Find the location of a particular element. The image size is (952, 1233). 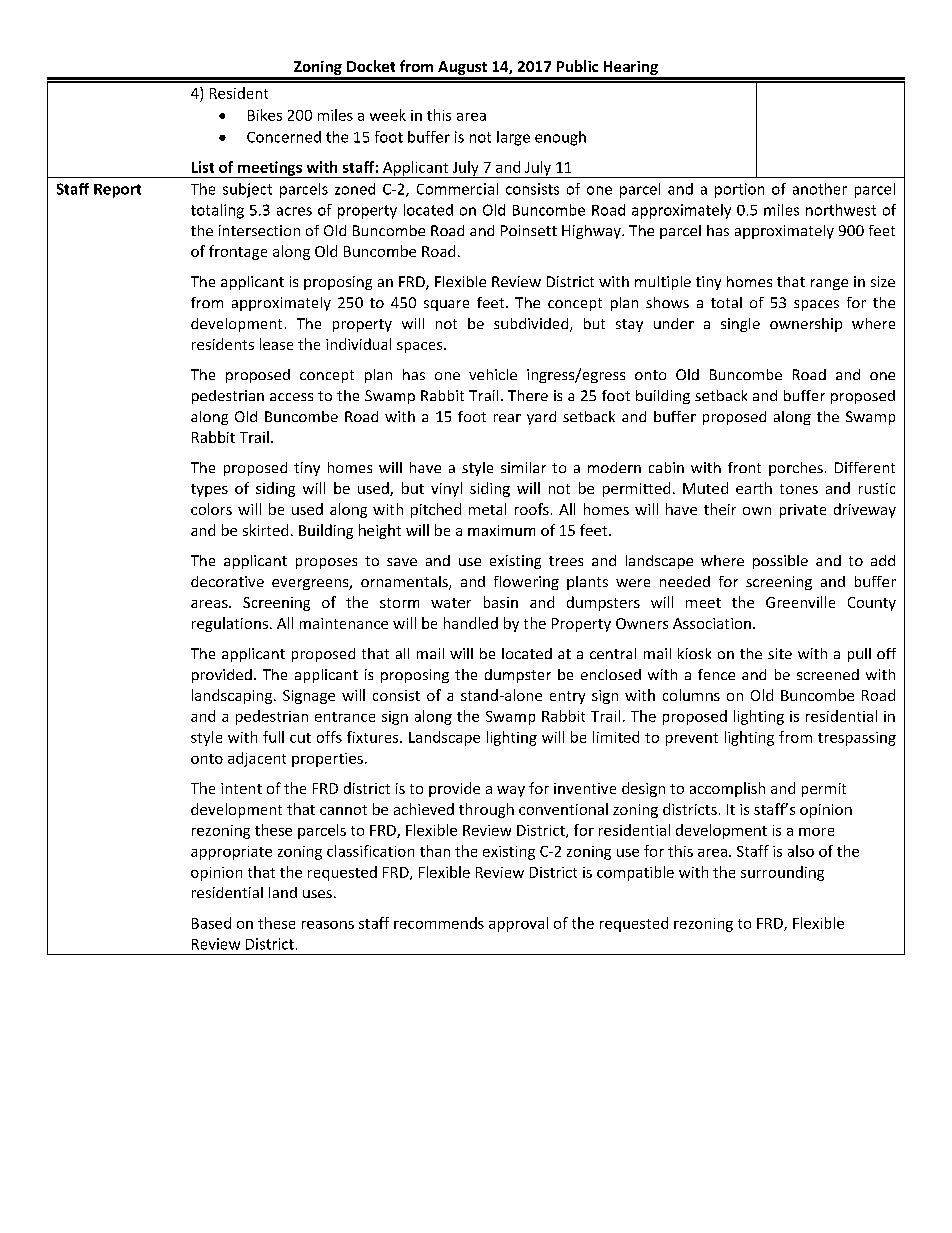

Based is located at coordinates (211, 923).
